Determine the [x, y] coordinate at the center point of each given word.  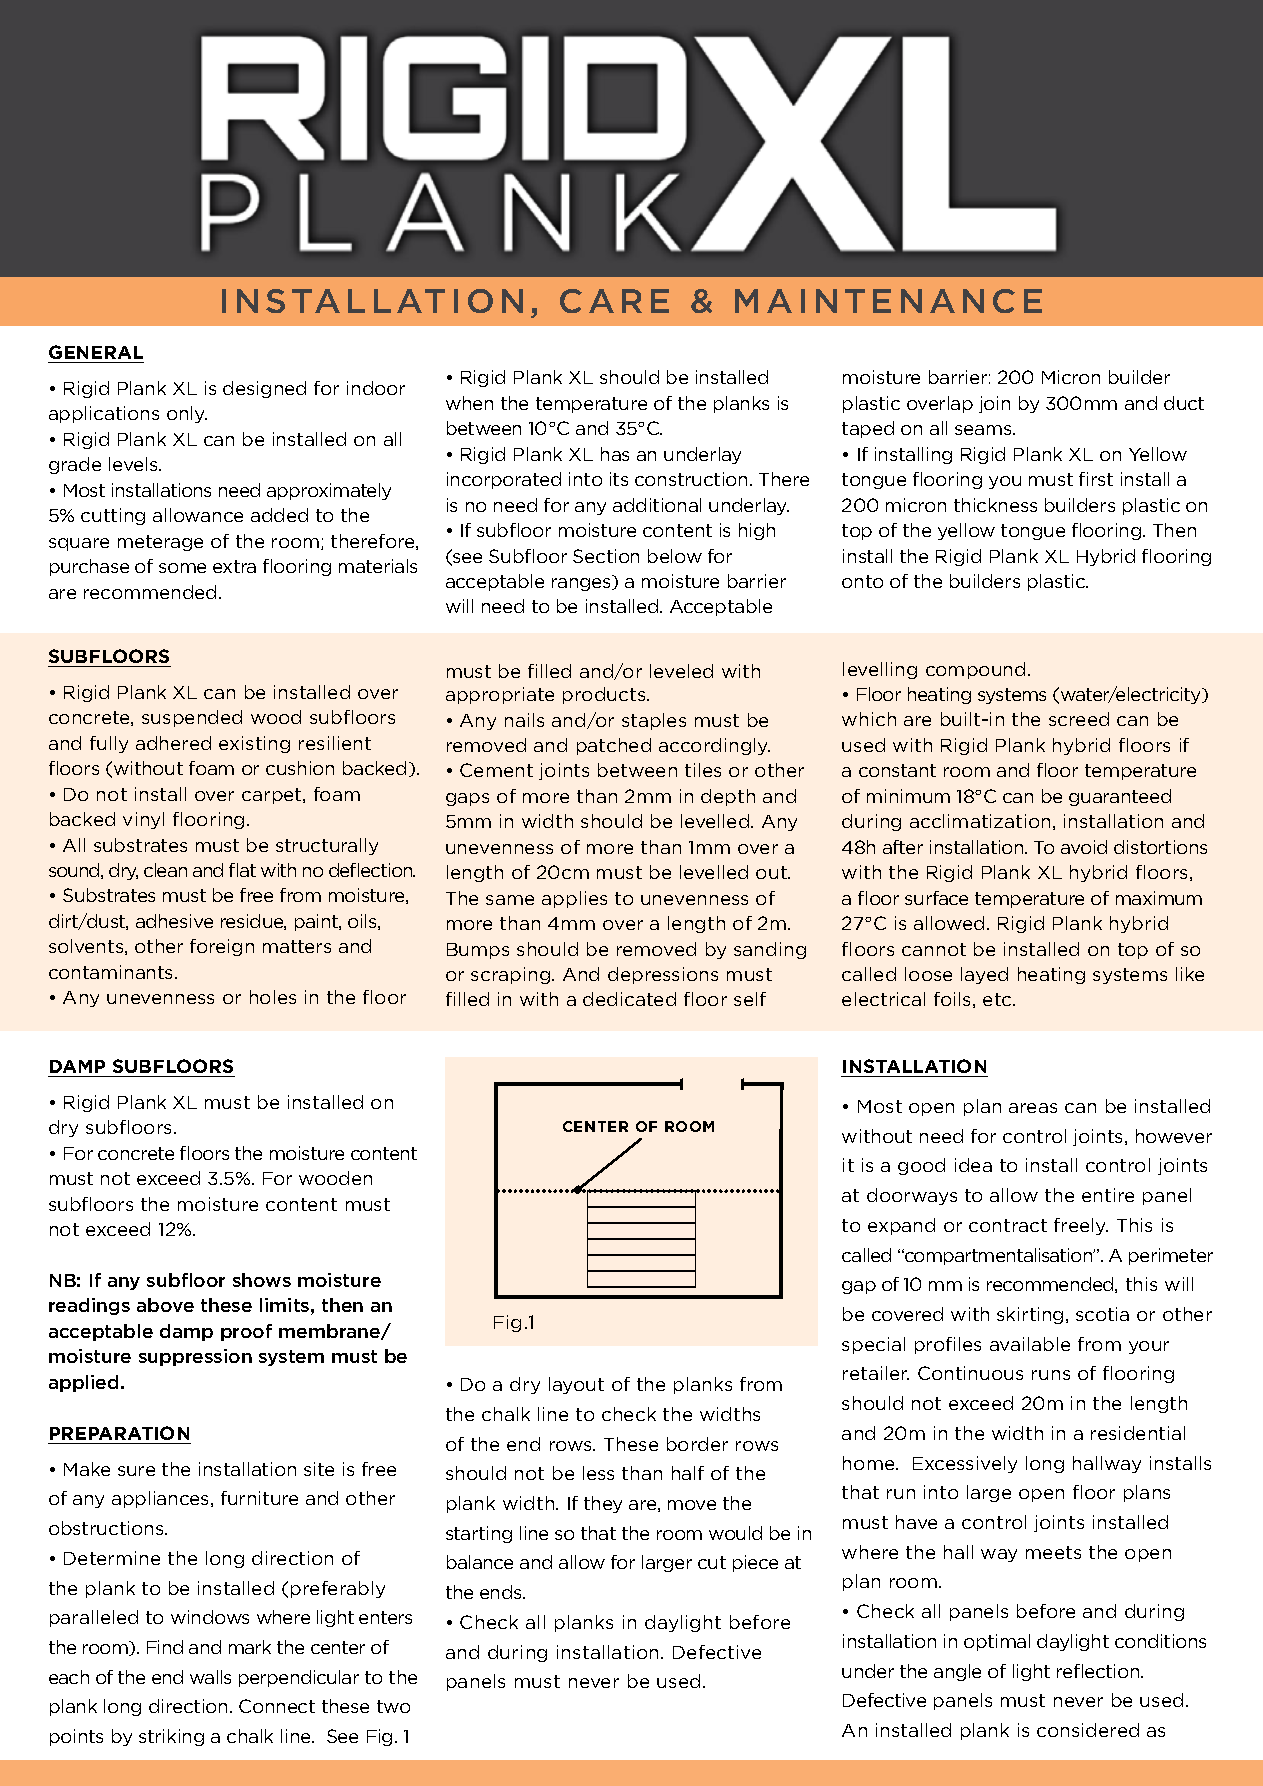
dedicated [629, 999]
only [187, 414]
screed [1079, 719]
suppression [195, 1357]
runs [1051, 1375]
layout [576, 1385]
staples [654, 721]
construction [693, 479]
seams [984, 430]
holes [273, 997]
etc [998, 999]
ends [502, 1592]
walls [210, 1677]
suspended [192, 718]
